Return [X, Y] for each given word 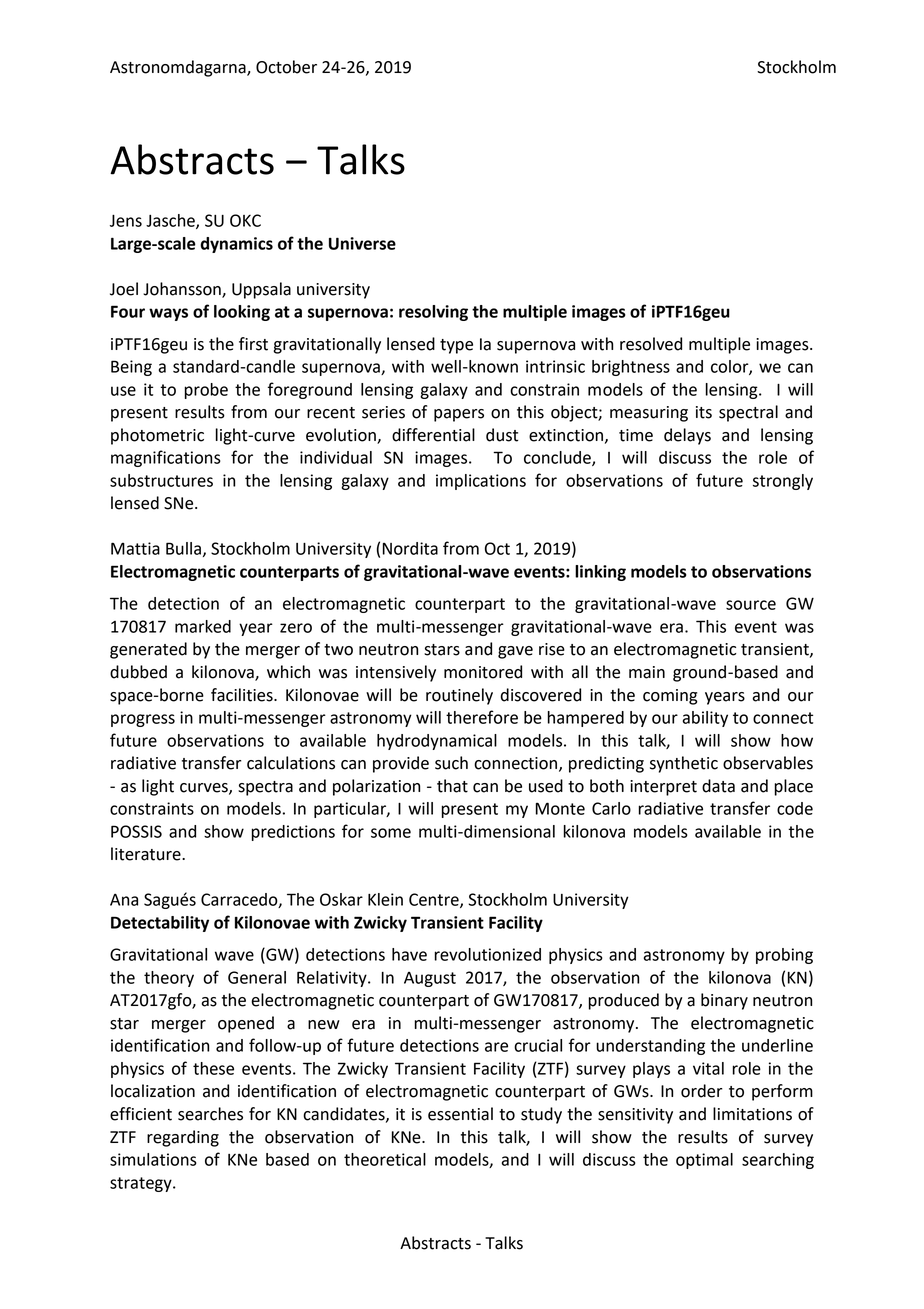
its [704, 412]
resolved [651, 344]
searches [210, 1114]
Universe [362, 243]
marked [203, 626]
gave [515, 652]
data [718, 786]
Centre [435, 900]
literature [147, 854]
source [751, 605]
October [286, 67]
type [456, 346]
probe [206, 391]
